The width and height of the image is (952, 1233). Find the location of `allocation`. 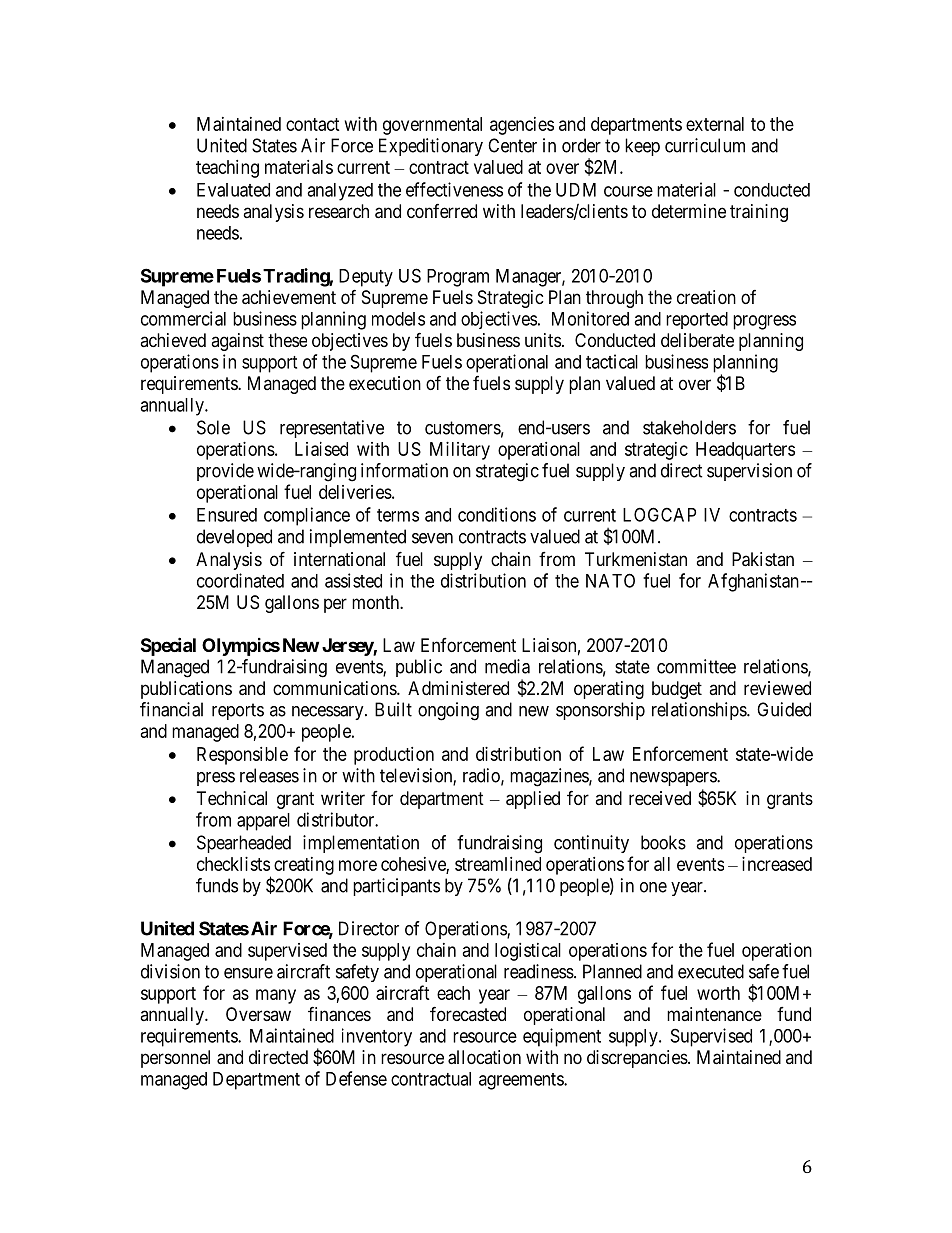

allocation is located at coordinates (484, 1057).
